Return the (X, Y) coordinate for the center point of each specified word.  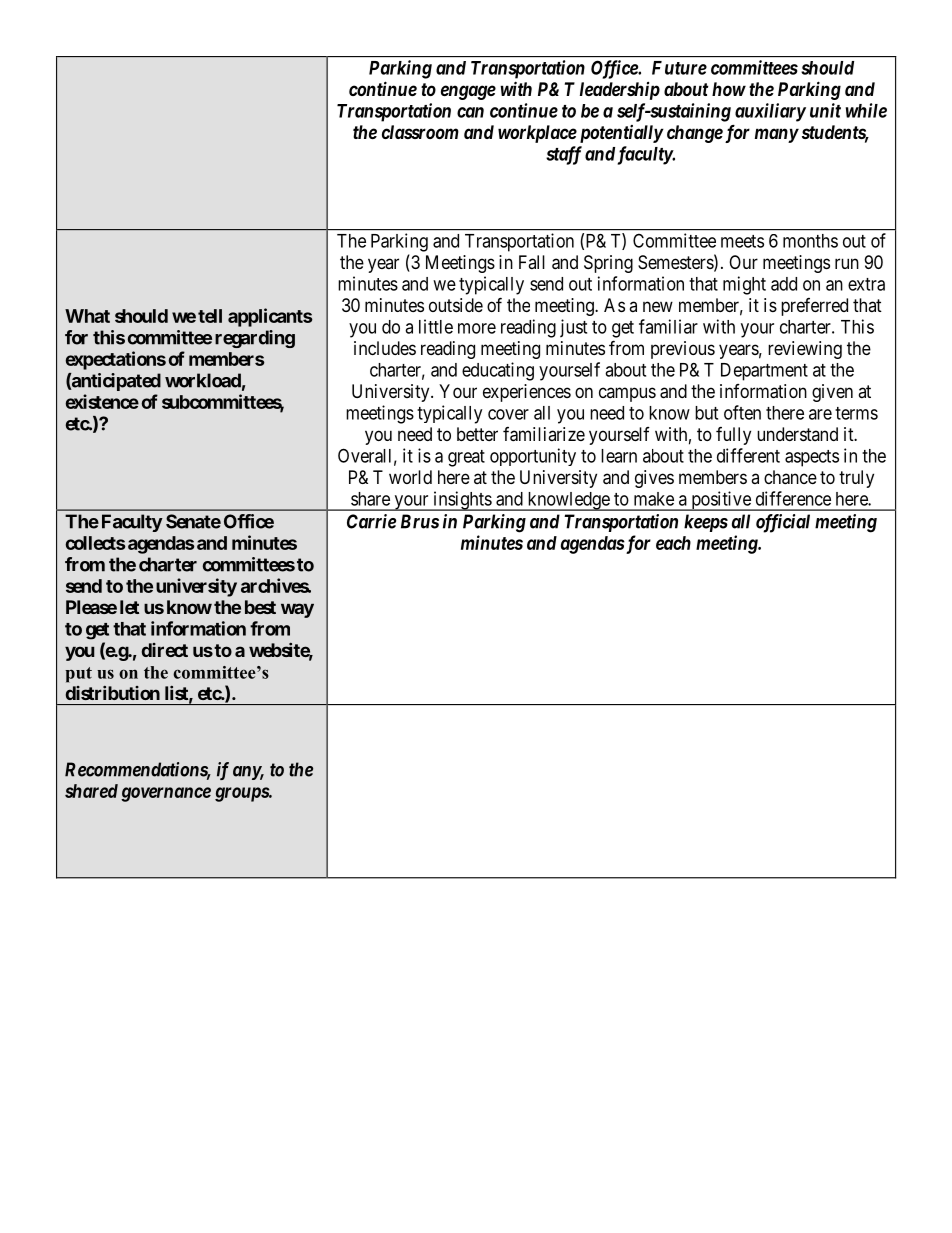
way (297, 610)
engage (468, 92)
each (673, 543)
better (477, 434)
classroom (420, 132)
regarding (255, 339)
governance (166, 794)
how (729, 89)
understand (797, 434)
